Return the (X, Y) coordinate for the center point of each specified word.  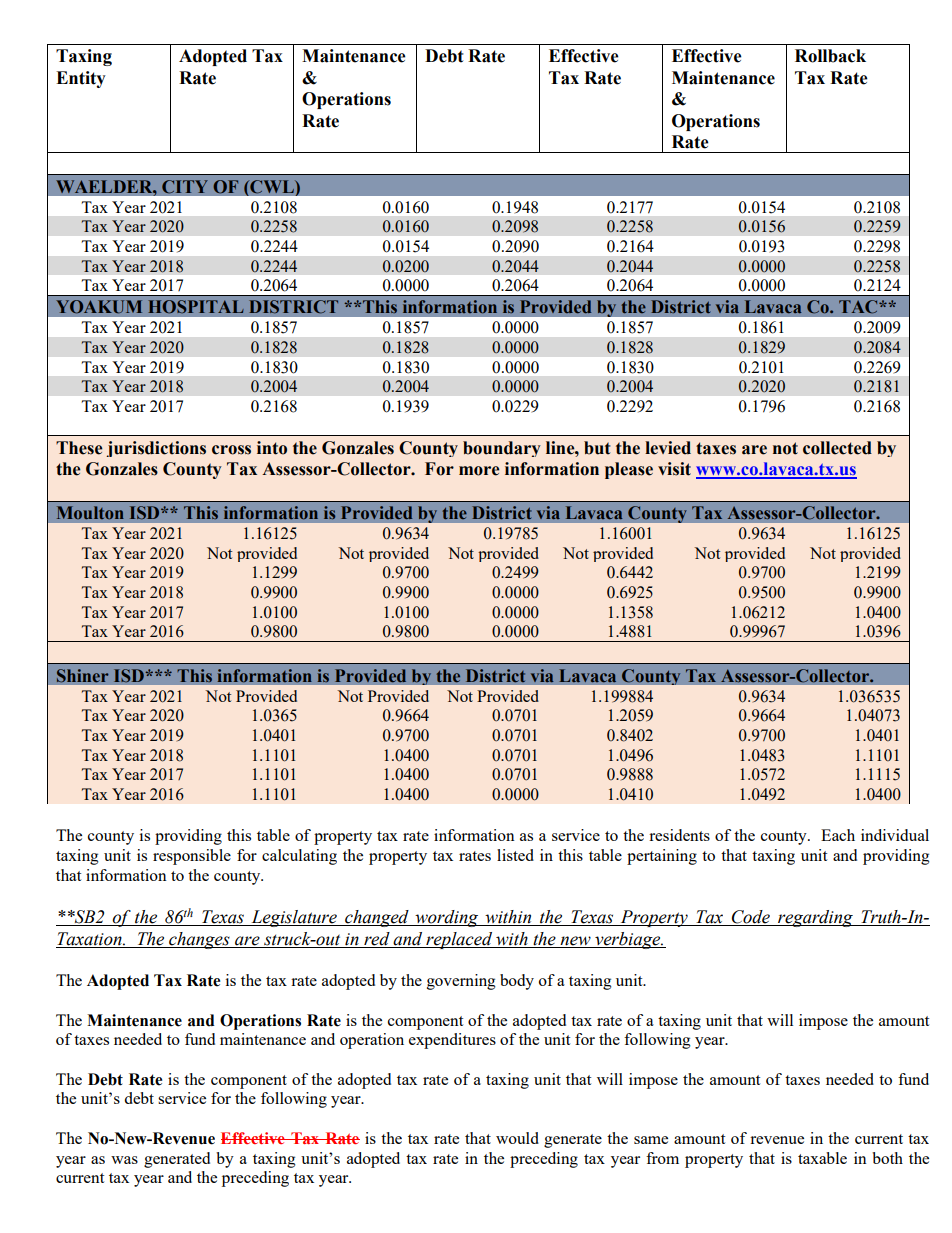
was (124, 1160)
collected (837, 448)
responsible (192, 857)
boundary (502, 449)
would (517, 1138)
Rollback (830, 56)
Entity (81, 79)
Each (838, 835)
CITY (185, 186)
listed (515, 855)
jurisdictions (156, 449)
